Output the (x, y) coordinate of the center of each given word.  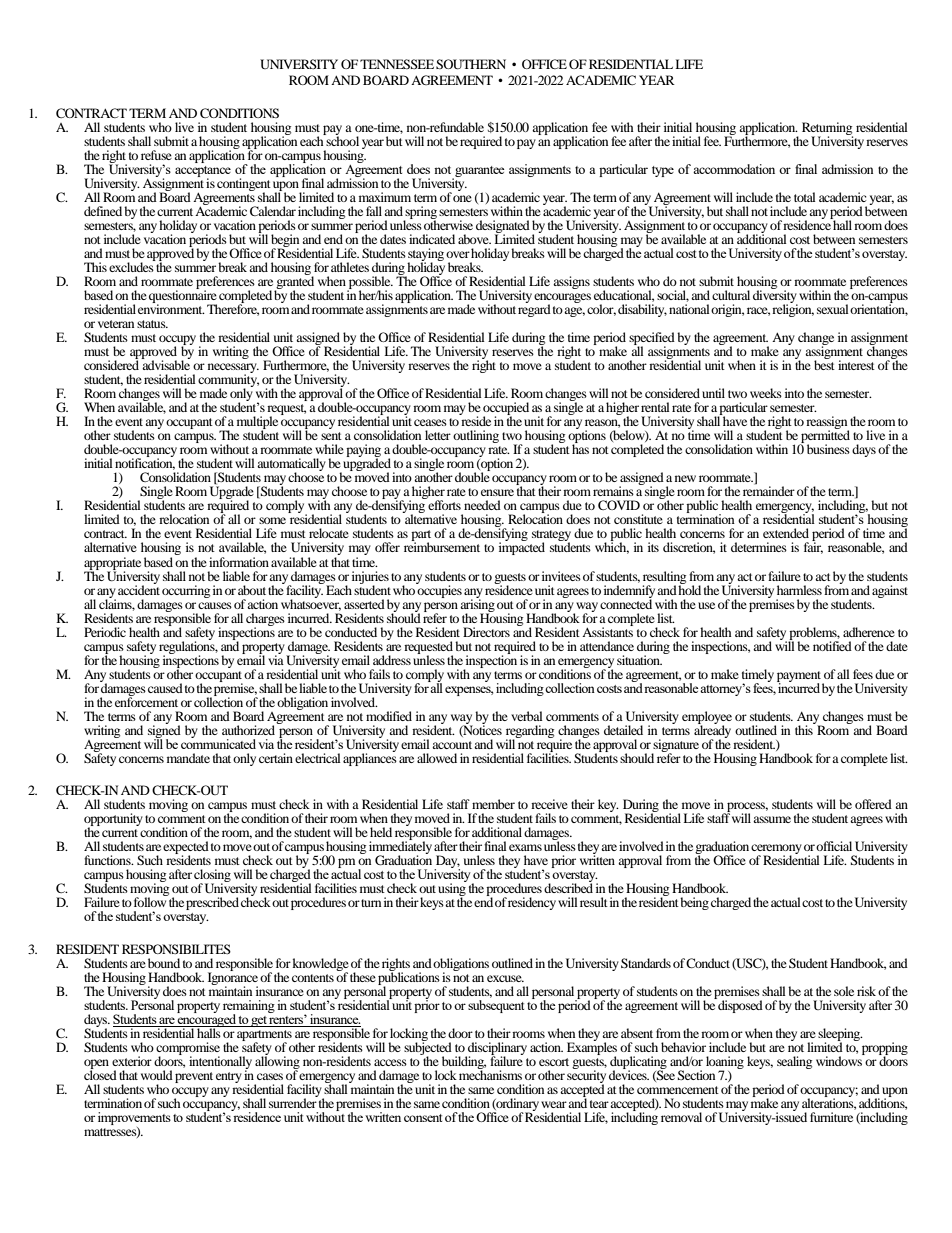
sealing (794, 1062)
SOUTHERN (471, 64)
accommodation (734, 169)
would (157, 1075)
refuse (156, 155)
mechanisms (490, 1074)
